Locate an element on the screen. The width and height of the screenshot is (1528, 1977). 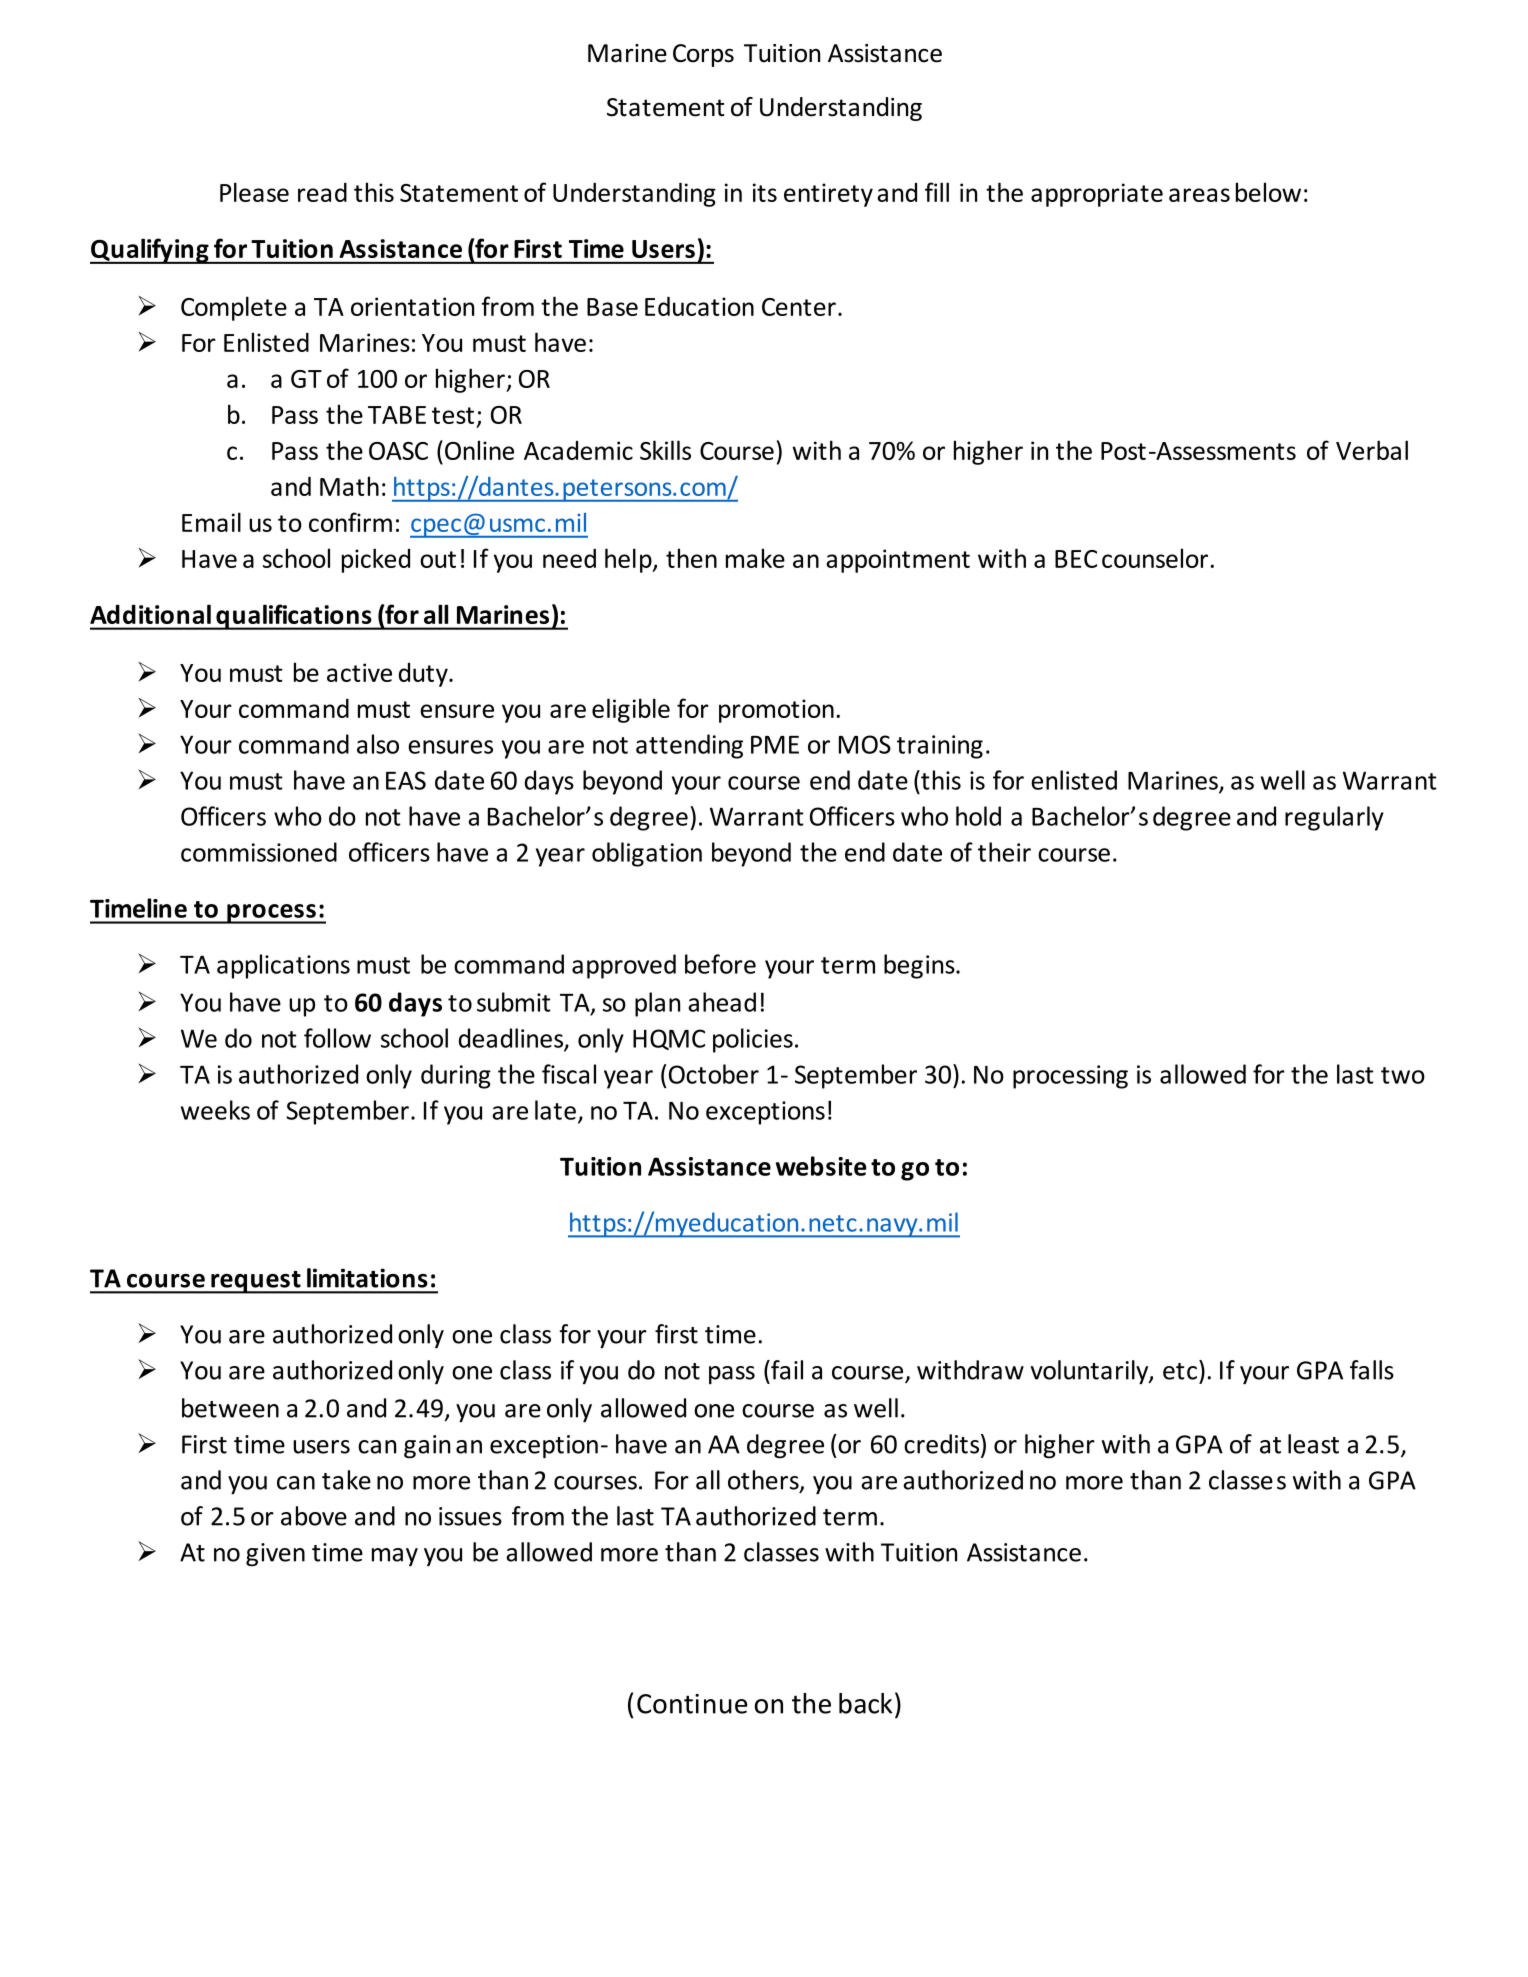
below is located at coordinates (1268, 192).
